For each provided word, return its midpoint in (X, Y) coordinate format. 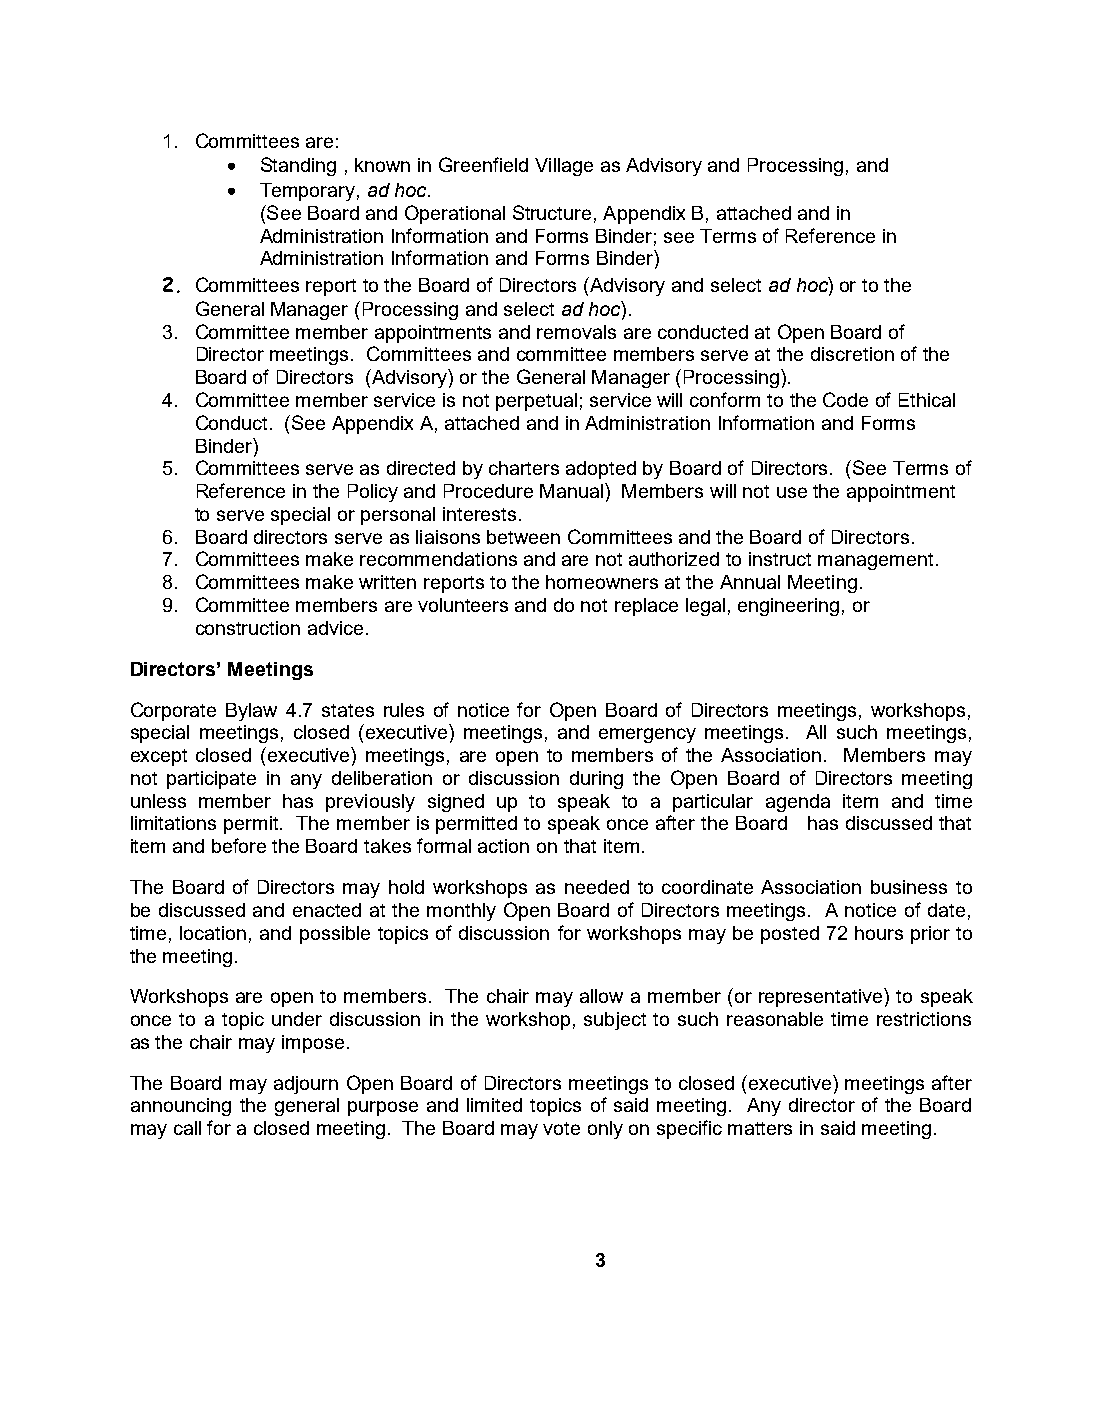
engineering (788, 607)
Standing (298, 166)
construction (248, 628)
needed (597, 887)
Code (845, 399)
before (239, 845)
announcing (181, 1107)
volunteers (463, 605)
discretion (852, 354)
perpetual (536, 402)
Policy (373, 493)
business (909, 887)
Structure (552, 212)
